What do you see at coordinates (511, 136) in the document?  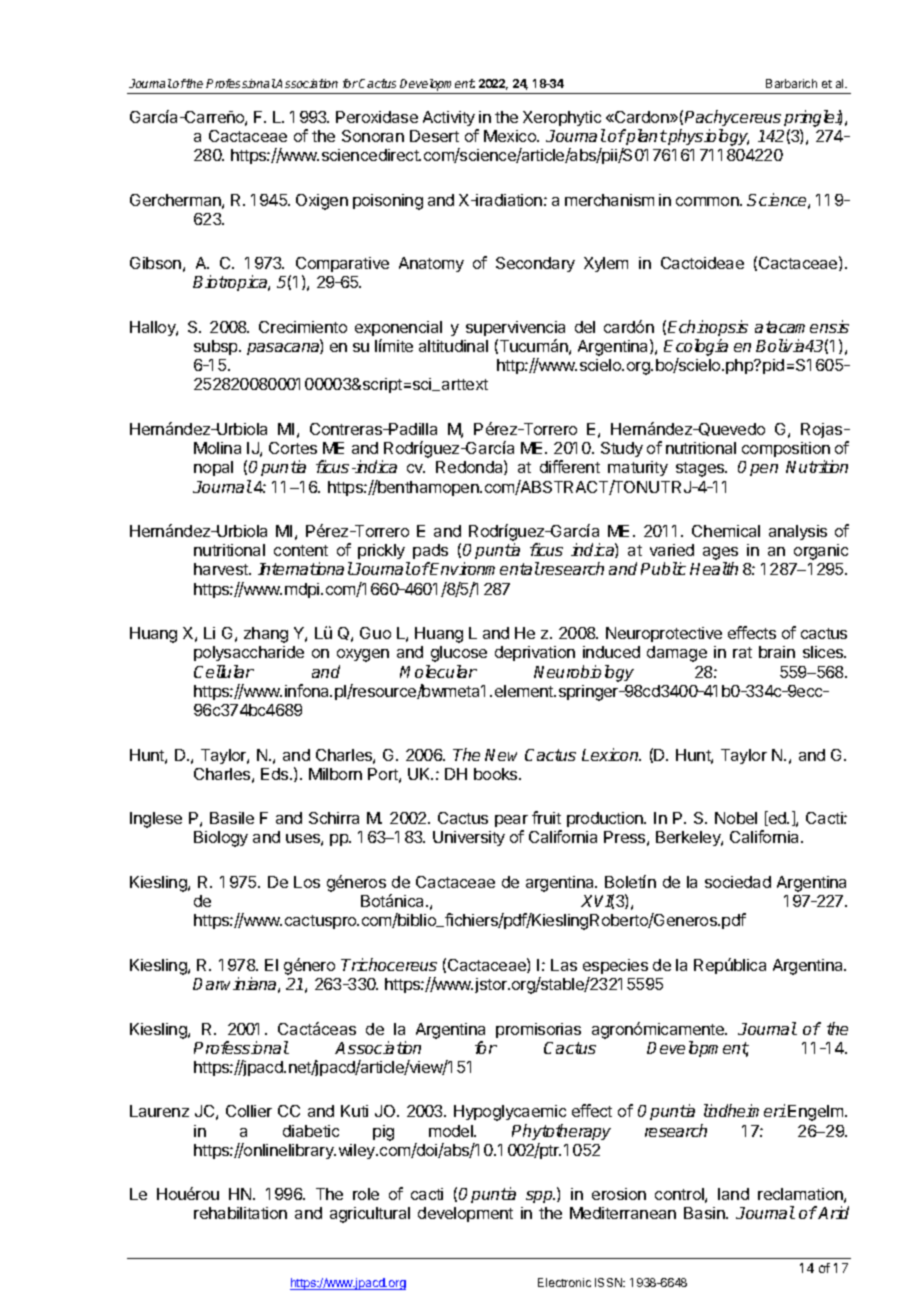 I see `Mexico` at bounding box center [511, 136].
